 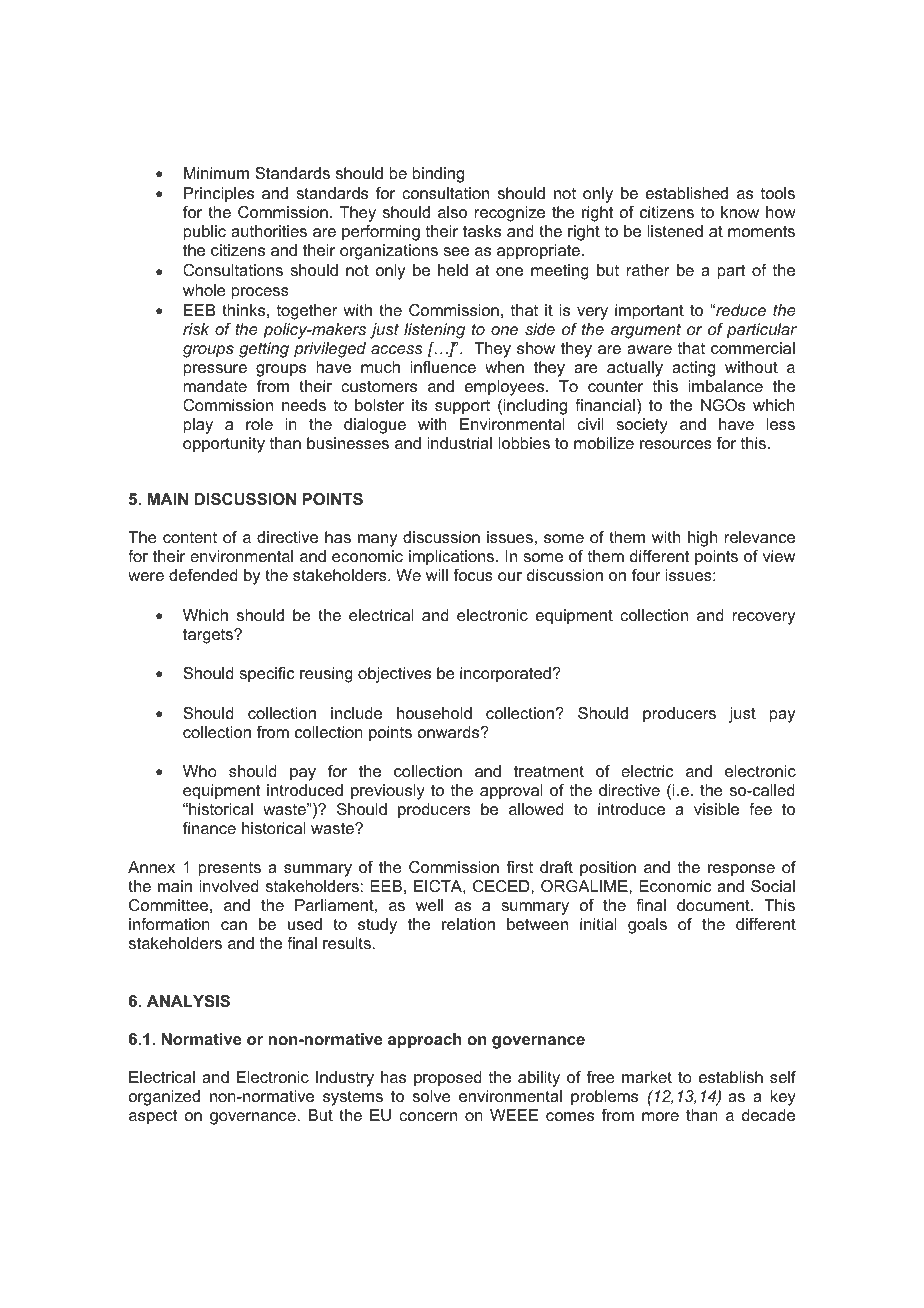 I want to click on incorporated, so click(x=505, y=675).
